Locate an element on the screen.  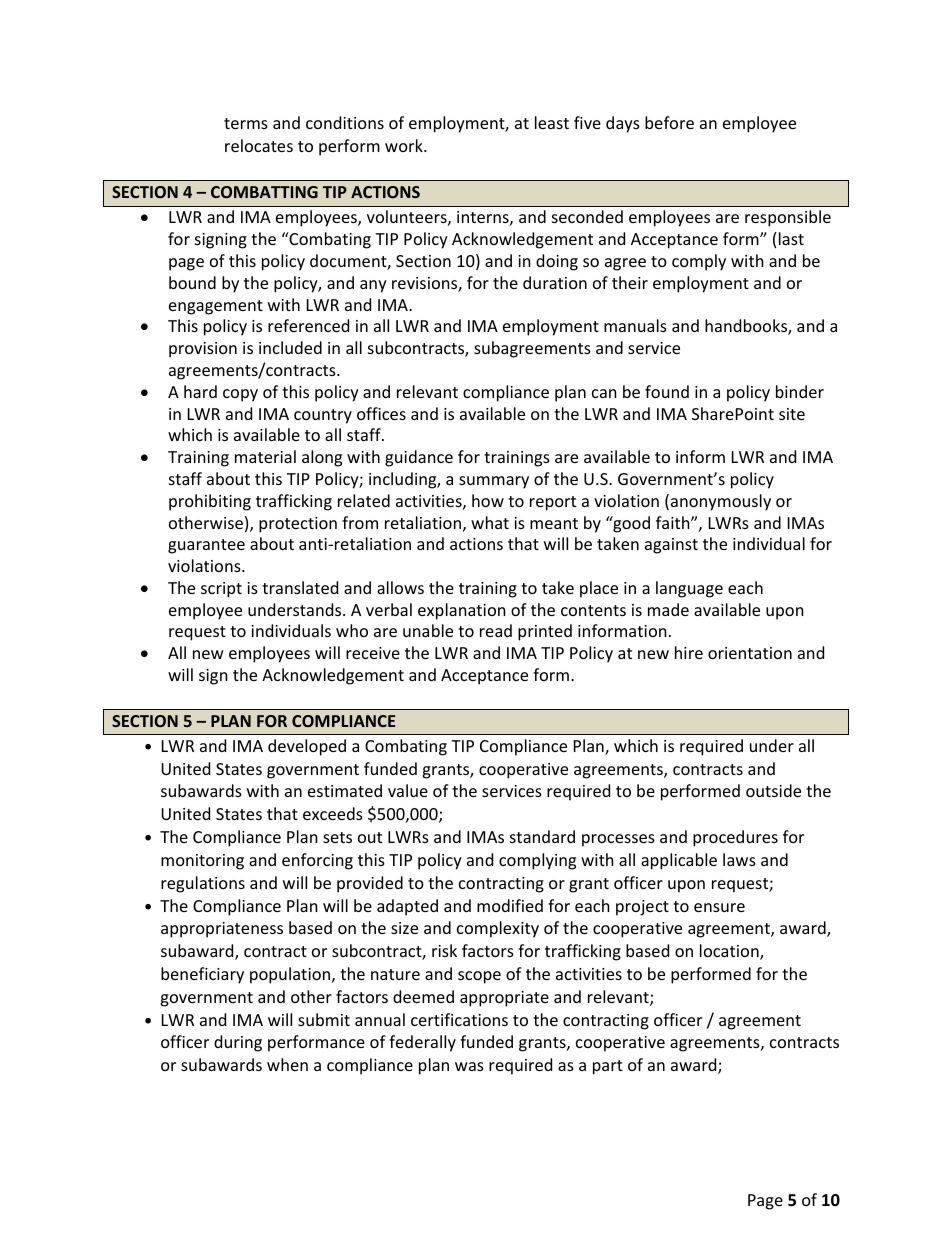
read is located at coordinates (496, 630).
